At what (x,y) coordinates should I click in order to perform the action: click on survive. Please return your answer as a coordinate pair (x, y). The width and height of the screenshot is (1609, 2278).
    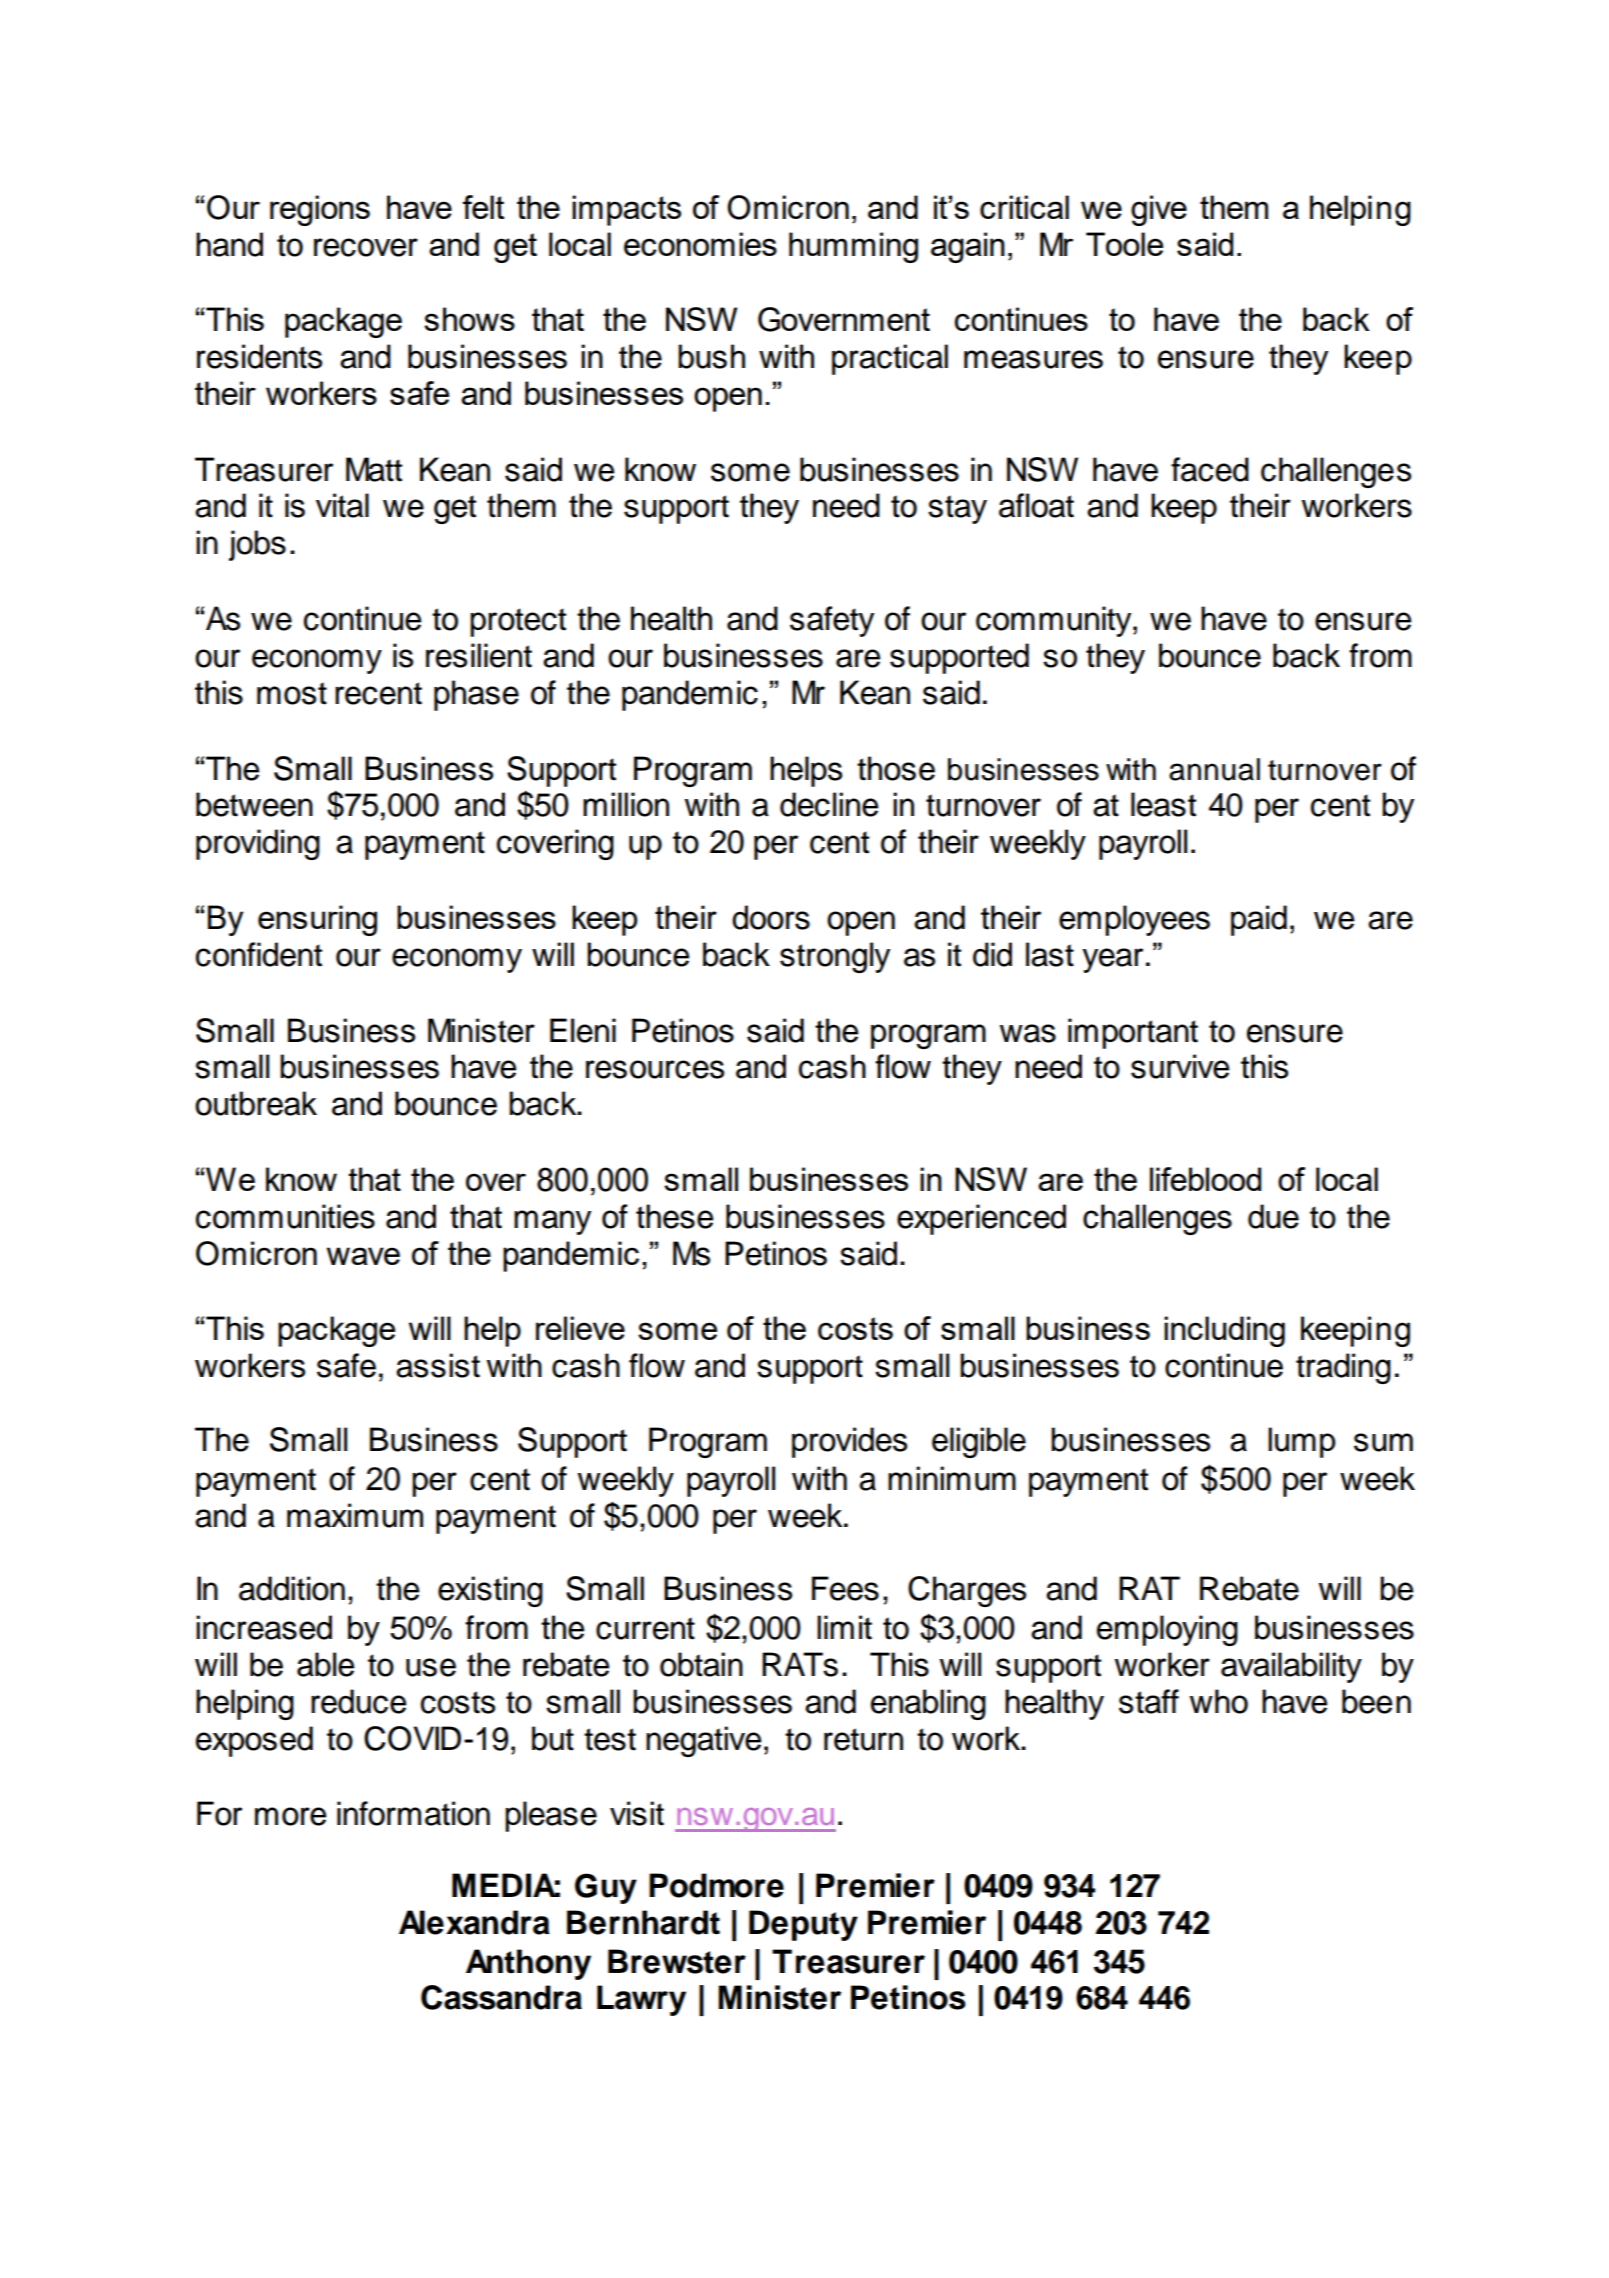
    Looking at the image, I should click on (1180, 1066).
